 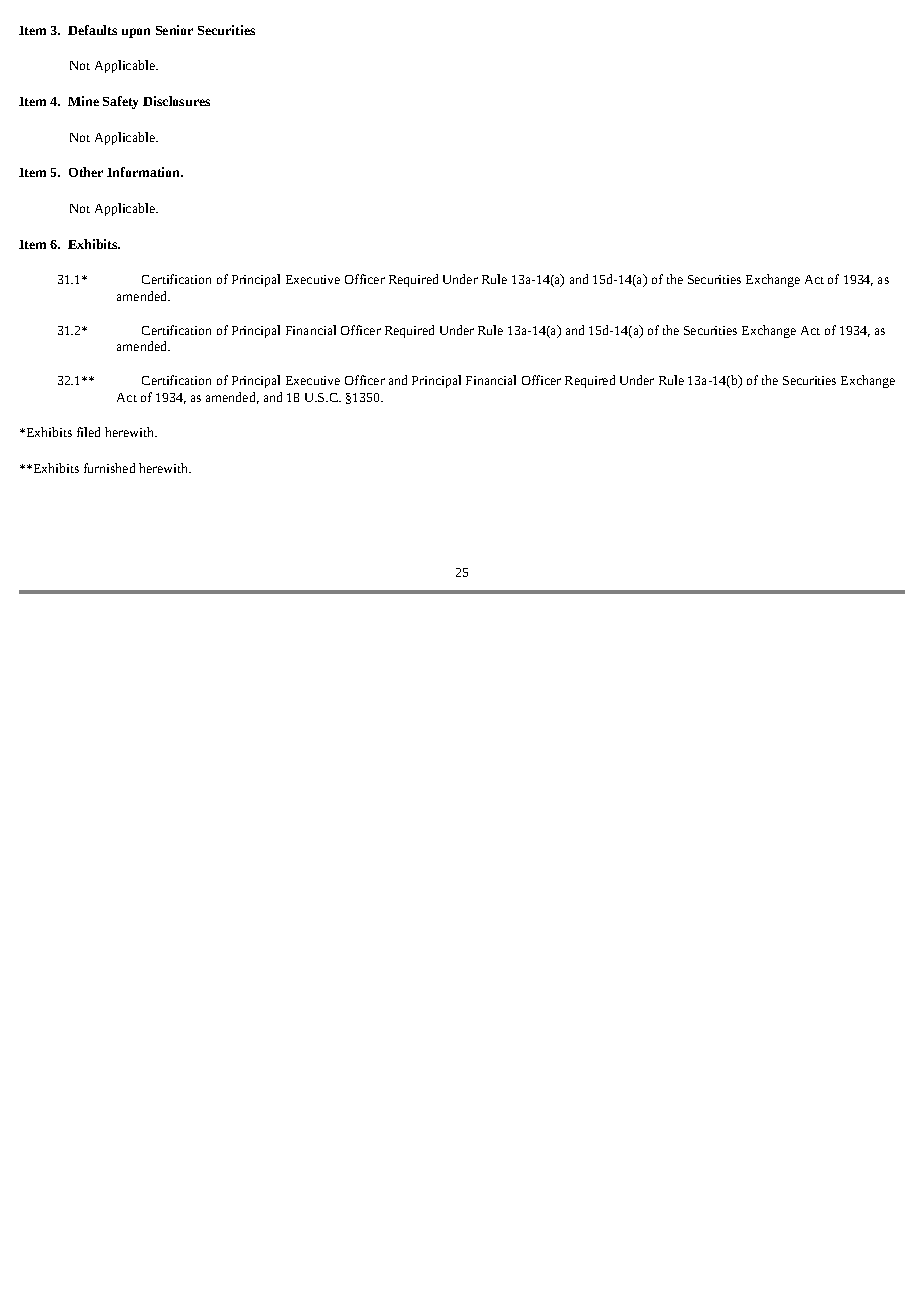 I want to click on Disclosures, so click(x=176, y=101).
